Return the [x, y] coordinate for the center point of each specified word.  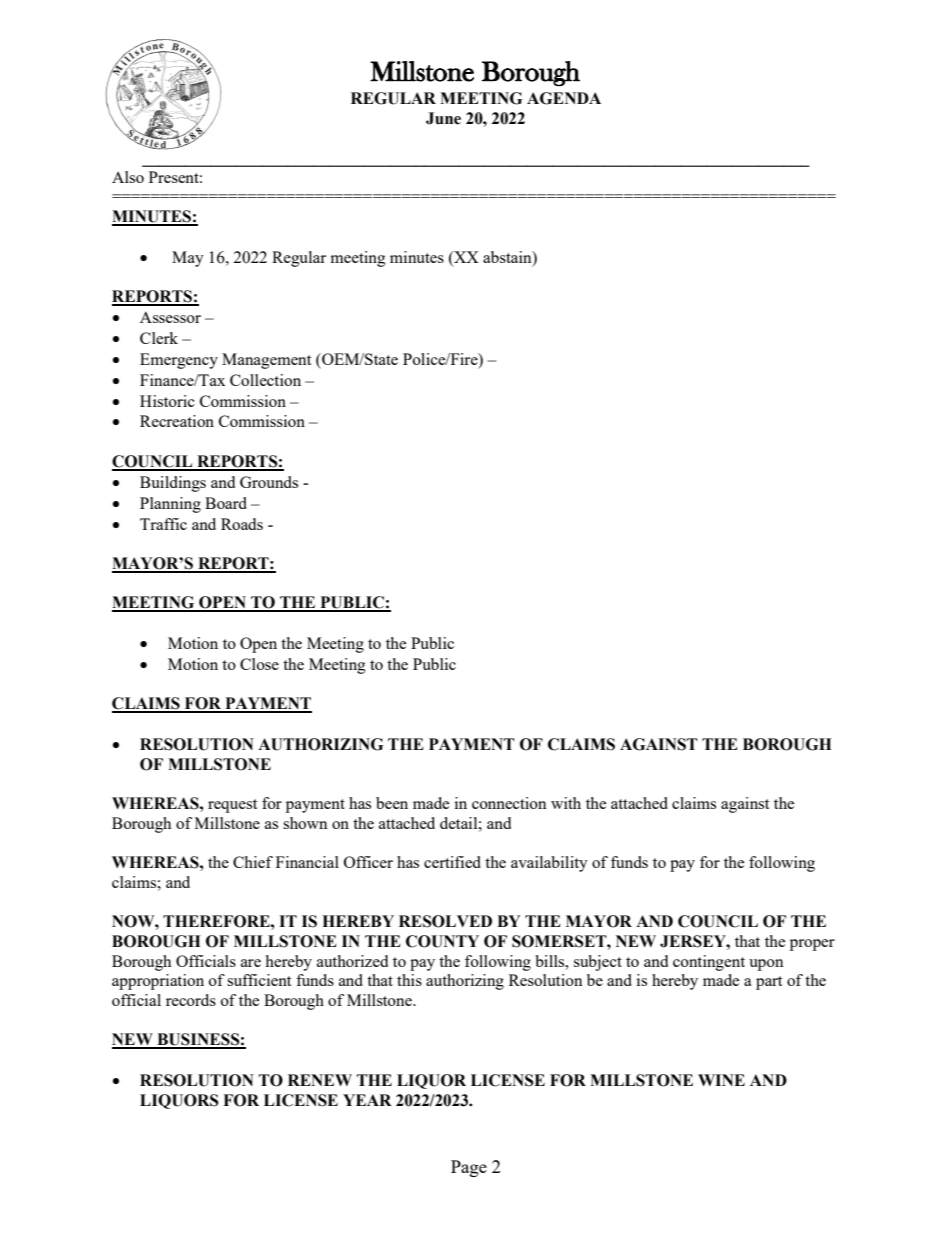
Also [128, 177]
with [566, 803]
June [443, 118]
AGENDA [564, 98]
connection [509, 803]
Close [259, 664]
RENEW [320, 1080]
